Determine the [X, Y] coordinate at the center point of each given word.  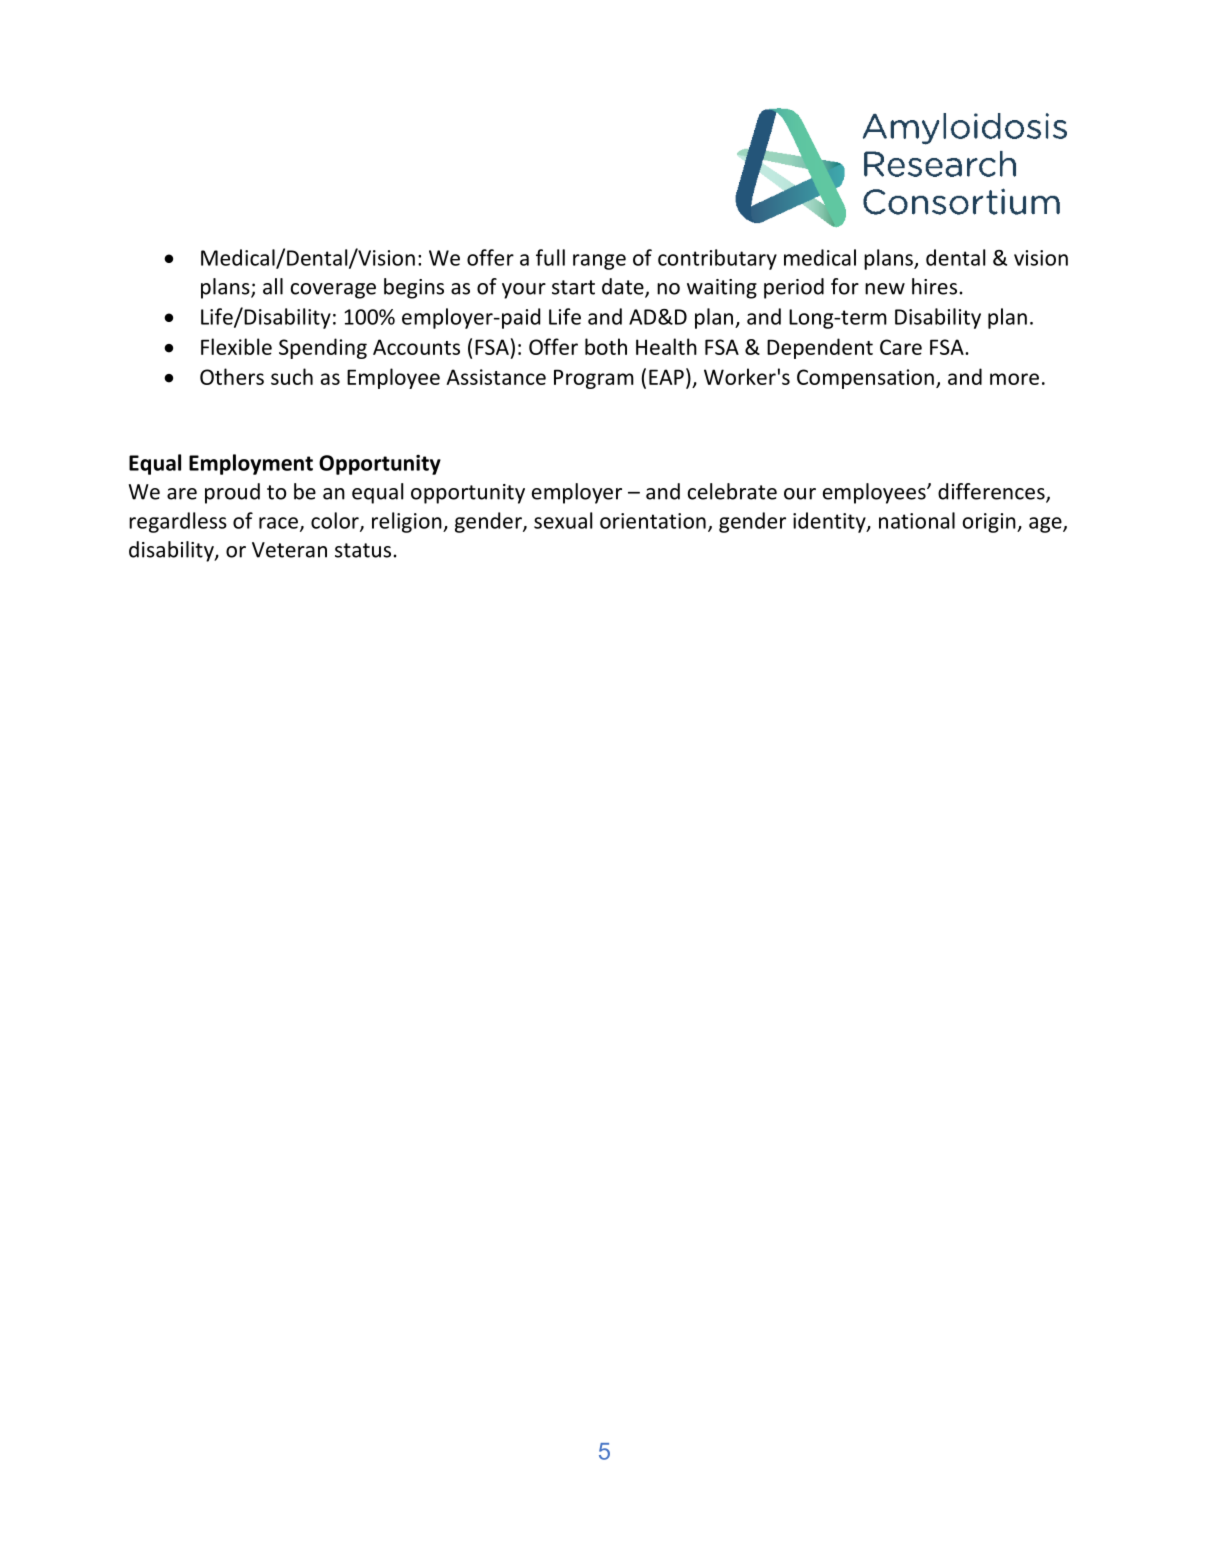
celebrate [732, 491]
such [292, 376]
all [273, 286]
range [599, 262]
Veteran [289, 550]
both [606, 346]
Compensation [865, 379]
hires [934, 286]
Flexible [236, 346]
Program [594, 379]
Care [901, 347]
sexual [563, 520]
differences [992, 492]
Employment [251, 464]
